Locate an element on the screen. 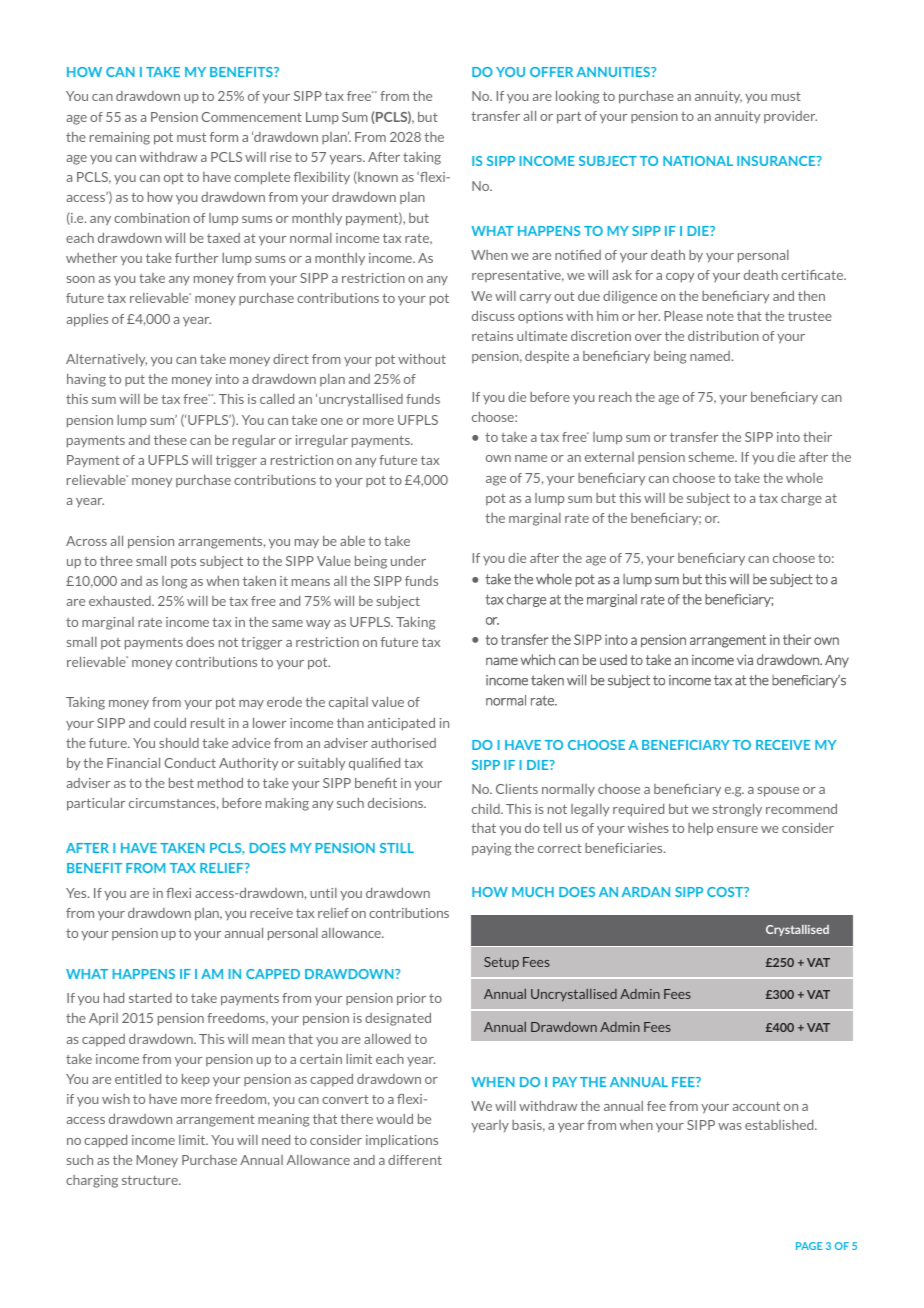  PAGE is located at coordinates (809, 1246).
